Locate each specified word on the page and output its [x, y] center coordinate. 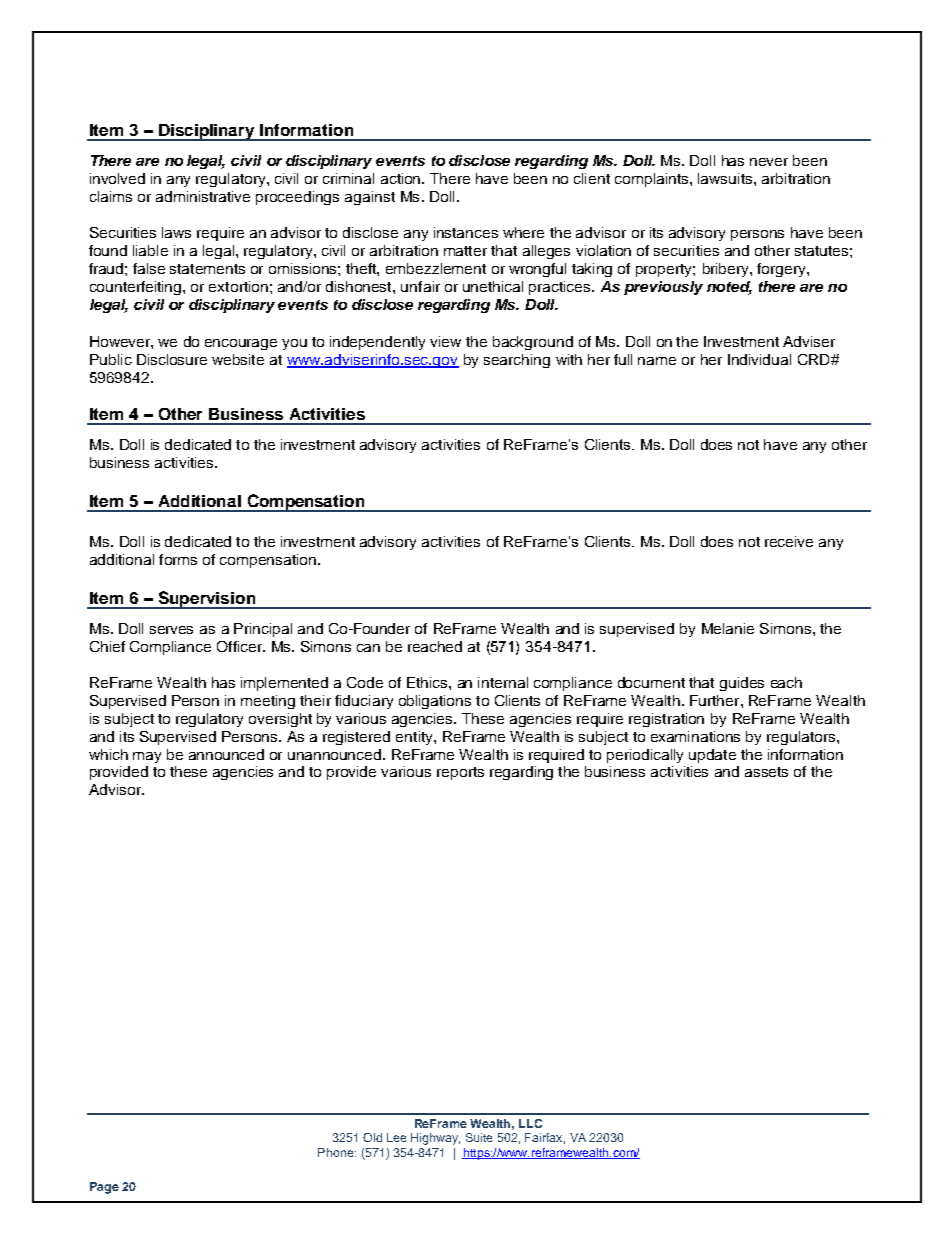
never [769, 162]
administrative [203, 196]
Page [104, 1188]
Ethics [428, 682]
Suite [479, 1137]
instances [466, 232]
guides [742, 684]
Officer [241, 646]
